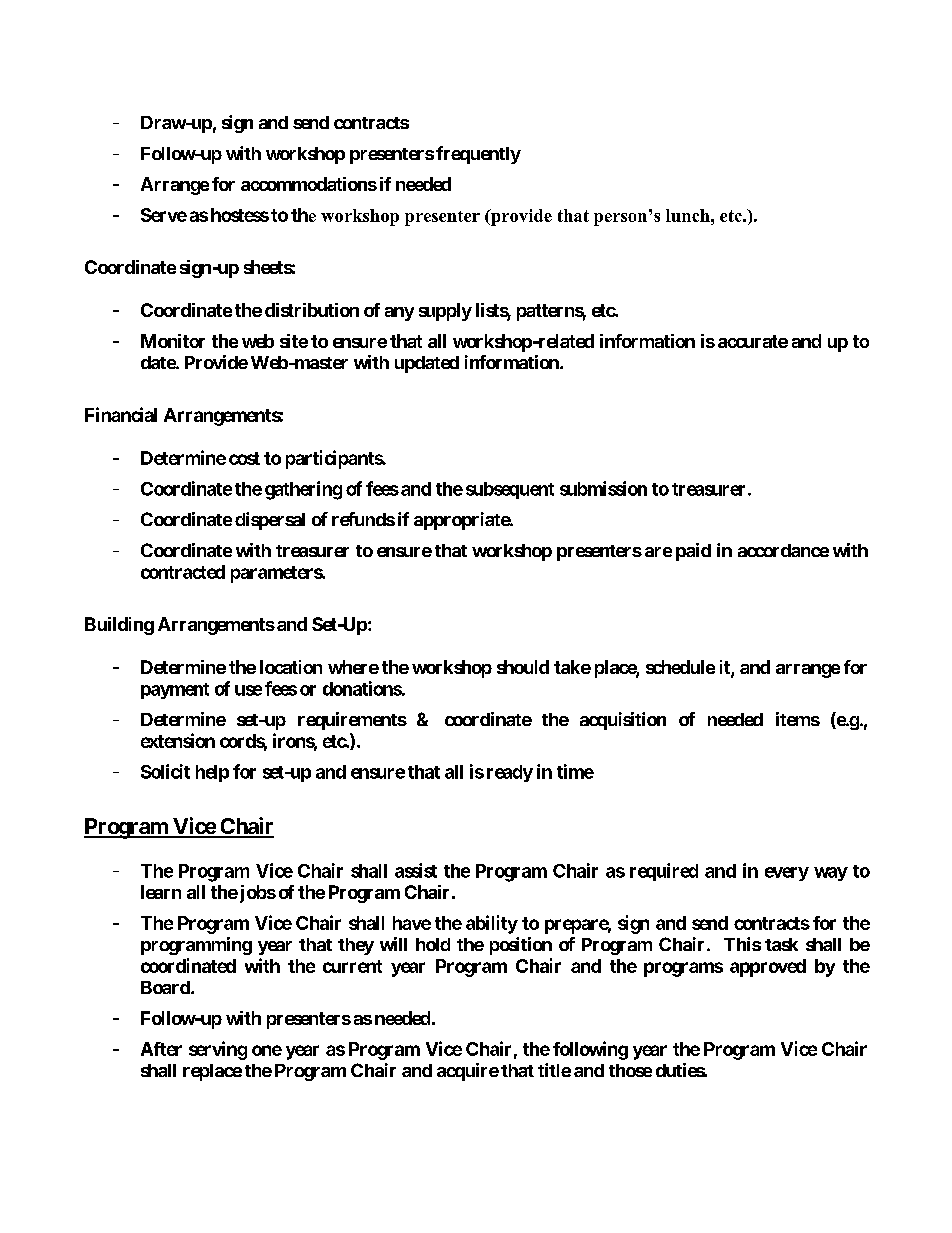 This document has width=952, height=1233. Describe the element at coordinates (164, 215) in the document. I see `Serve` at that location.
